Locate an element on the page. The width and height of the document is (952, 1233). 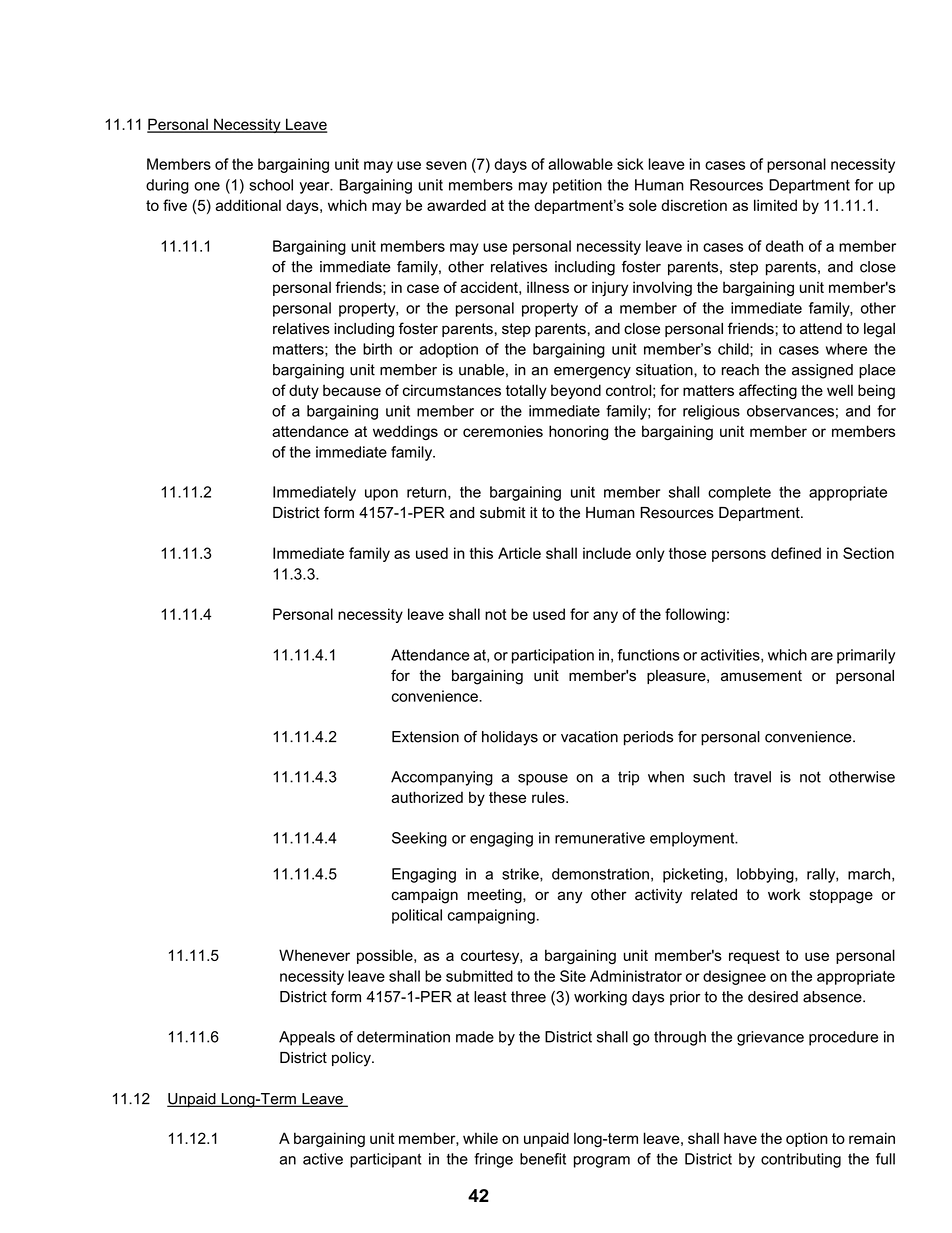
additional is located at coordinates (248, 205).
